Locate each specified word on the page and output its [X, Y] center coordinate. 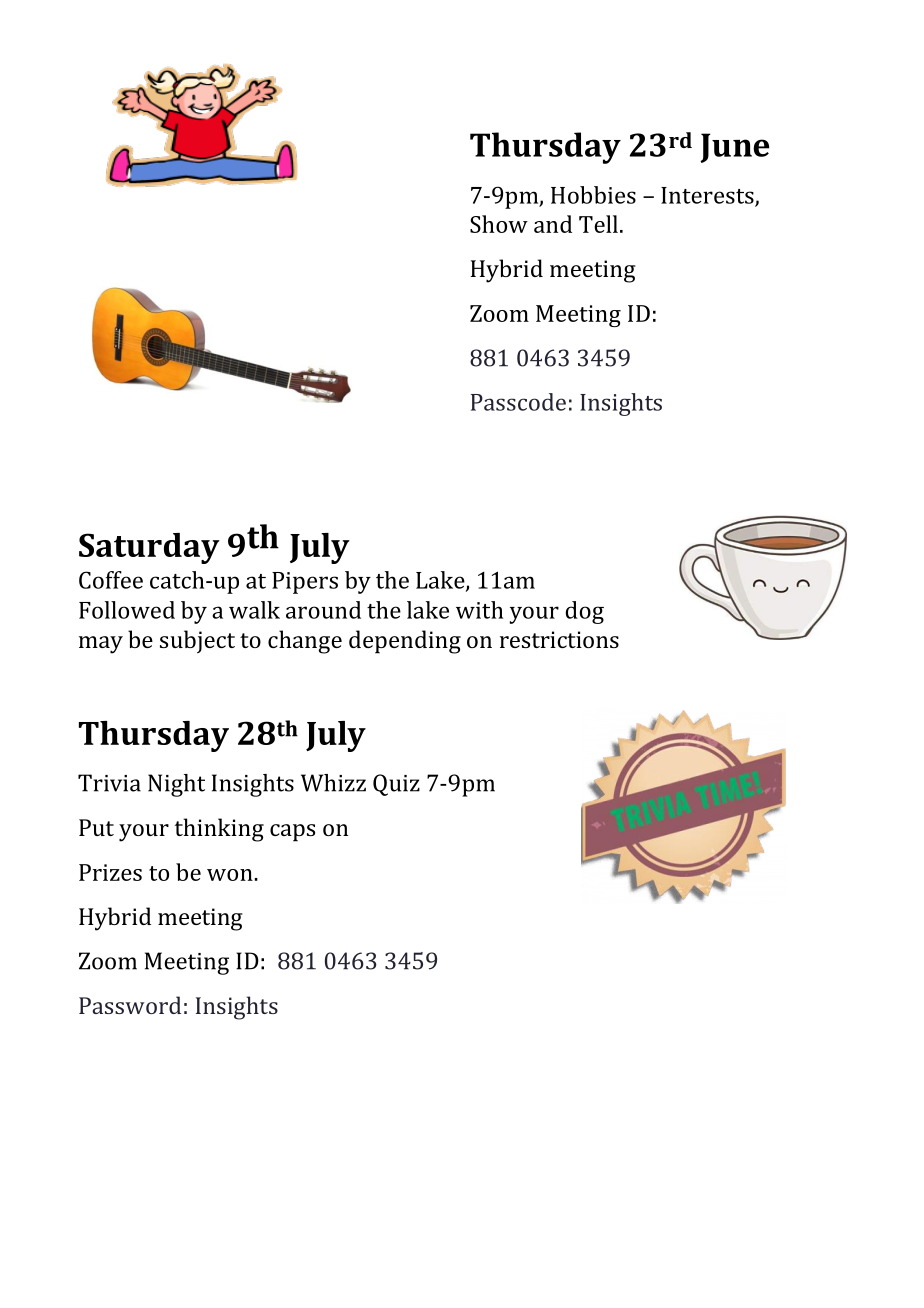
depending [405, 642]
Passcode [518, 402]
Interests [708, 196]
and [553, 224]
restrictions [559, 639]
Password [130, 1005]
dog [585, 612]
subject [197, 641]
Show [499, 224]
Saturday [149, 548]
